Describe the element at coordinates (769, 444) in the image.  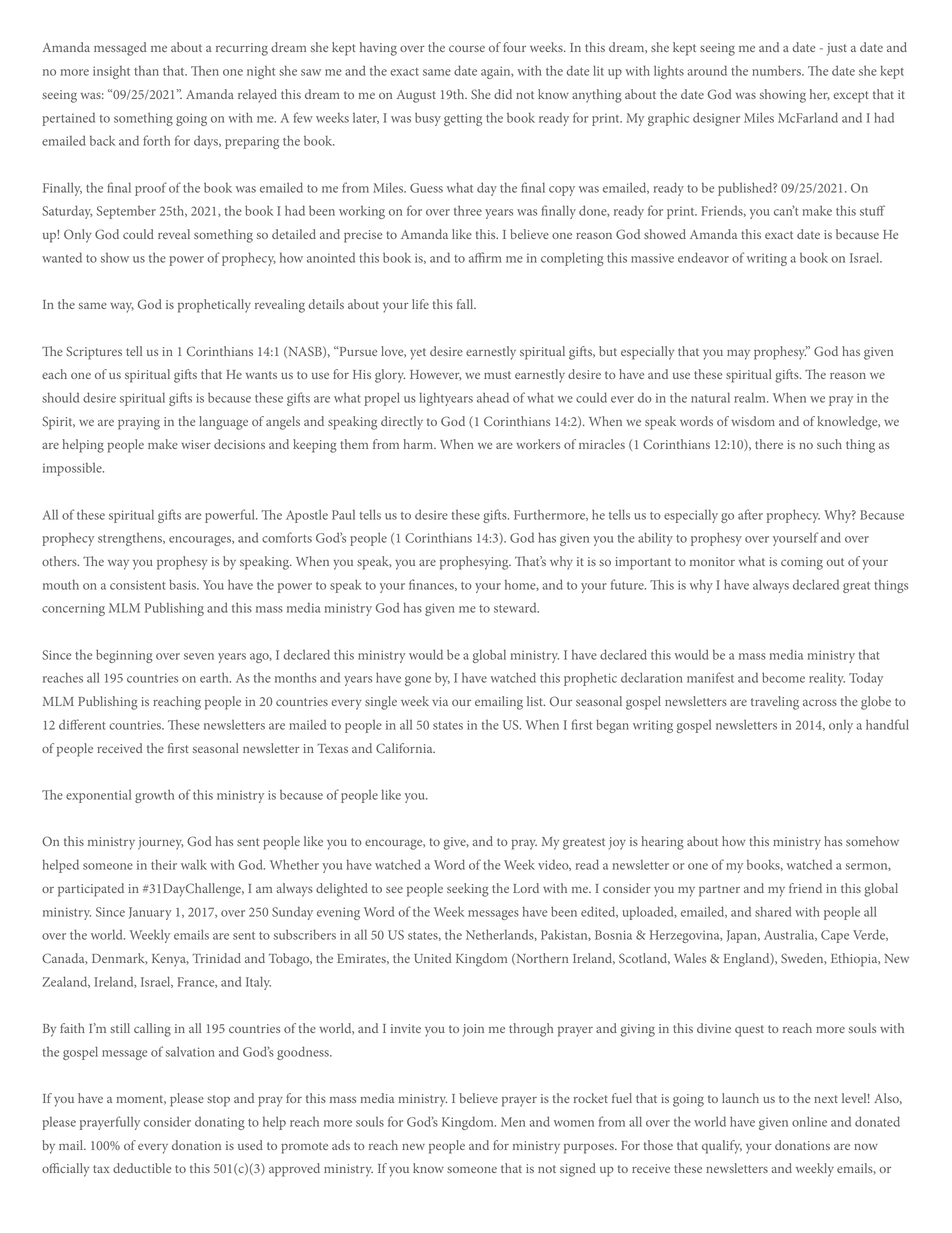
I see `there` at that location.
